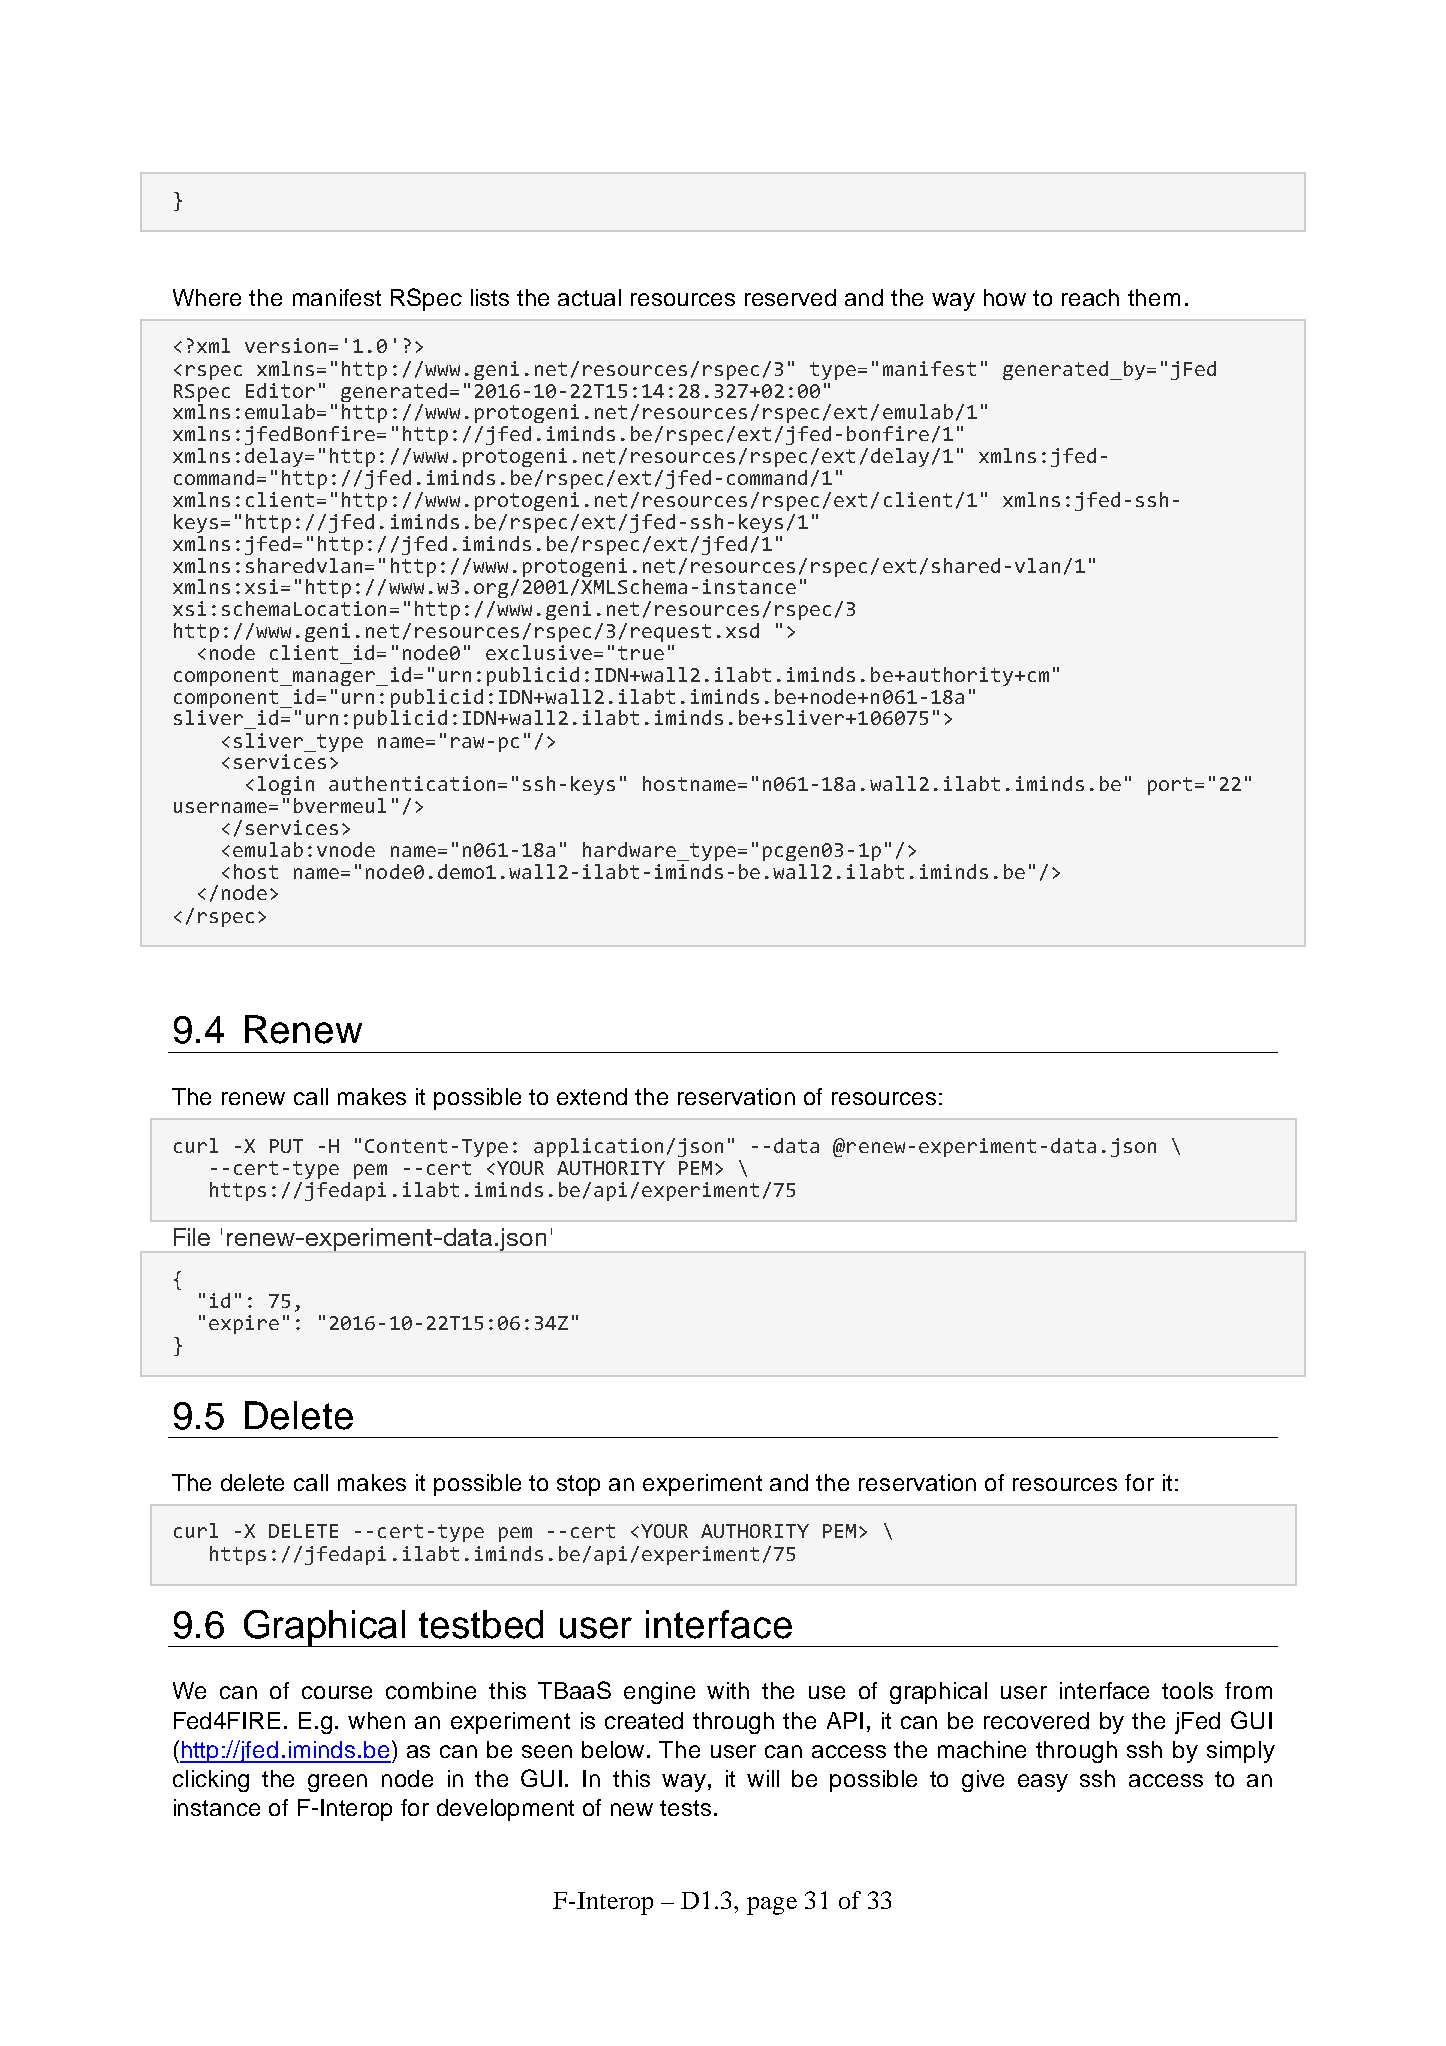 This screenshot has height=2046, width=1446. I want to click on easy, so click(1043, 1783).
